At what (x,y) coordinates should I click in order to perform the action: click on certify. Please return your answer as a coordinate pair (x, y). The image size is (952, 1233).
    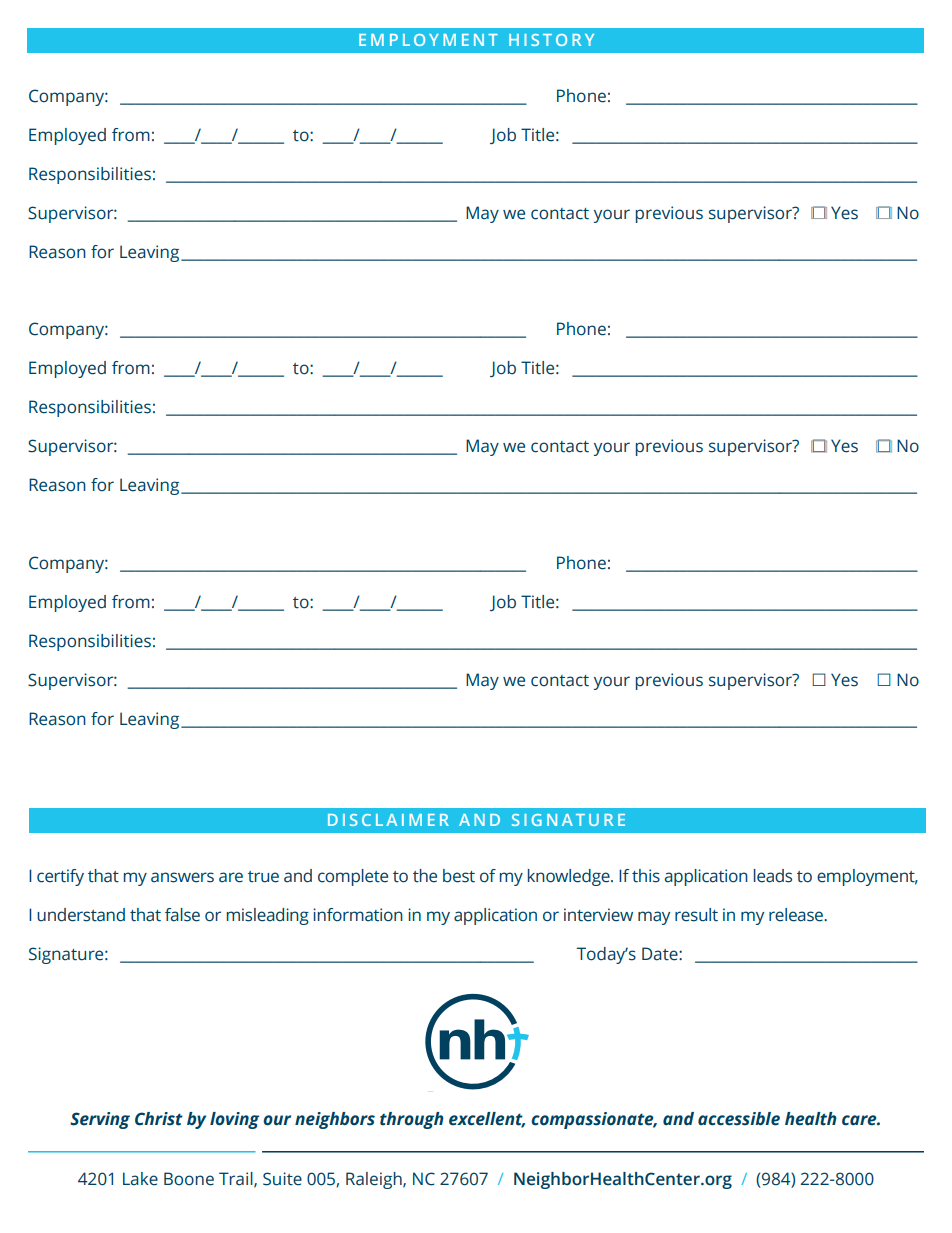
    Looking at the image, I should click on (60, 877).
